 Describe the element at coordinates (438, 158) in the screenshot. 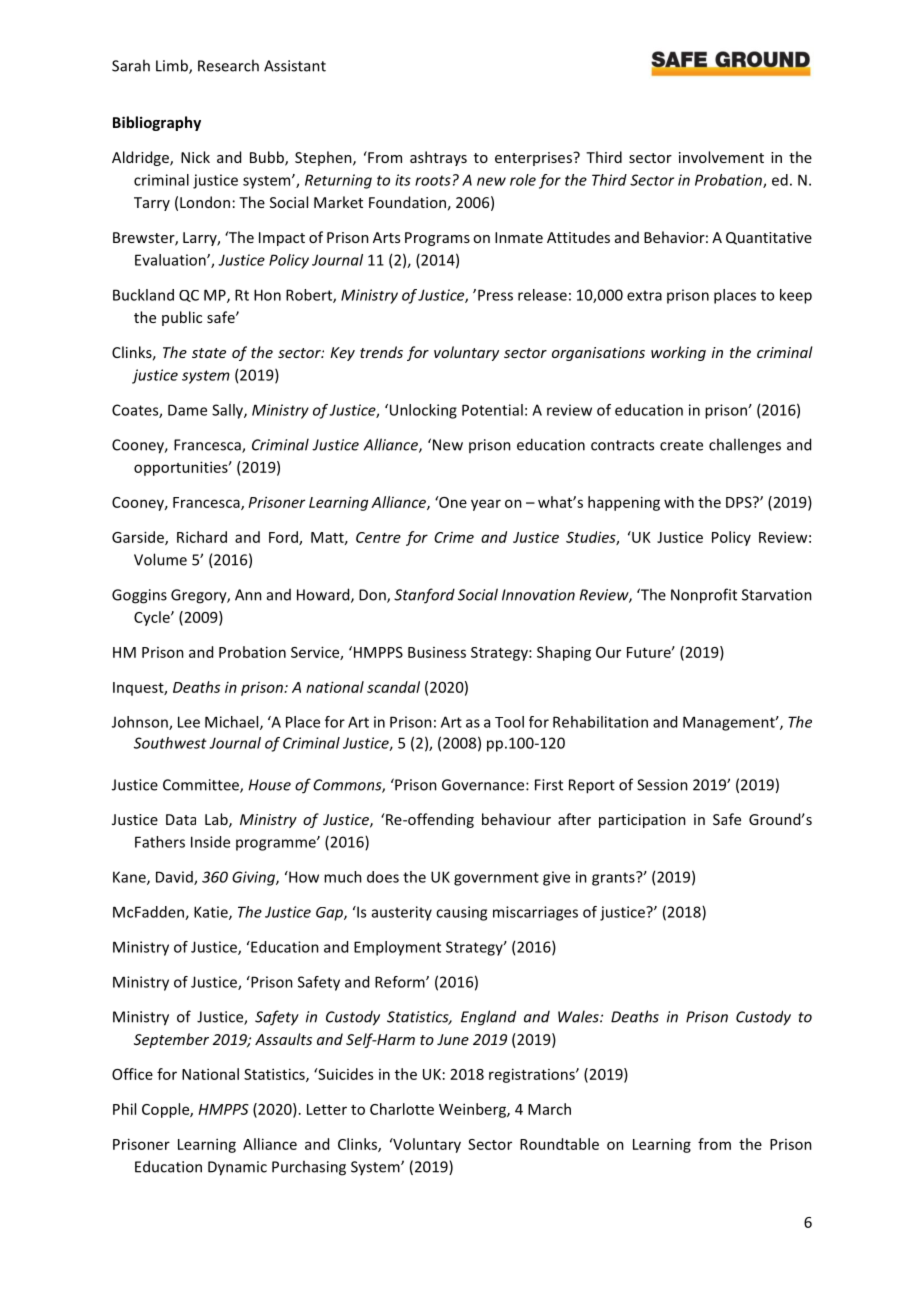

I see `ashtrays` at that location.
